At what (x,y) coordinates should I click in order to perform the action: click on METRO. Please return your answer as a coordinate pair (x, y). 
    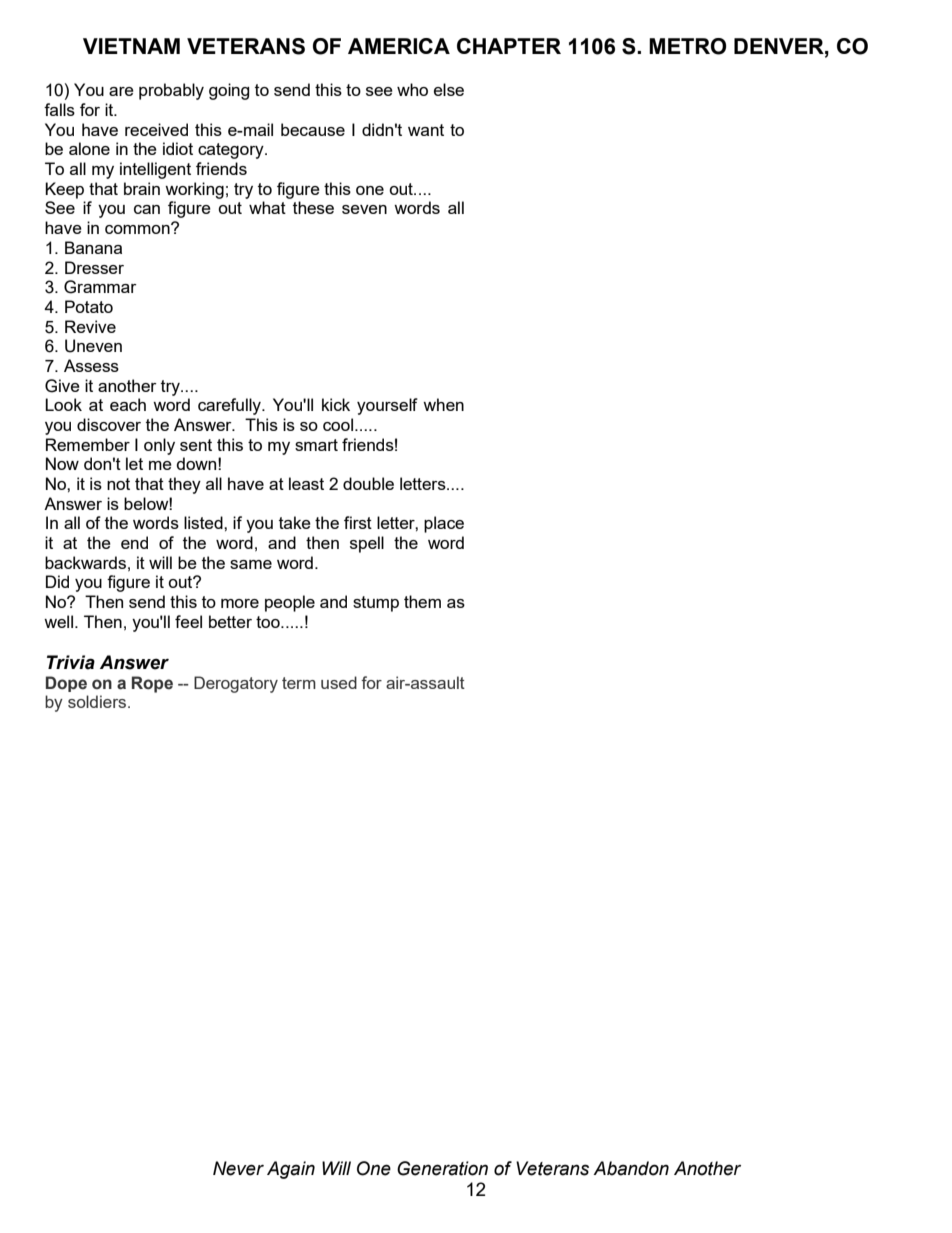
    Looking at the image, I should click on (687, 46).
